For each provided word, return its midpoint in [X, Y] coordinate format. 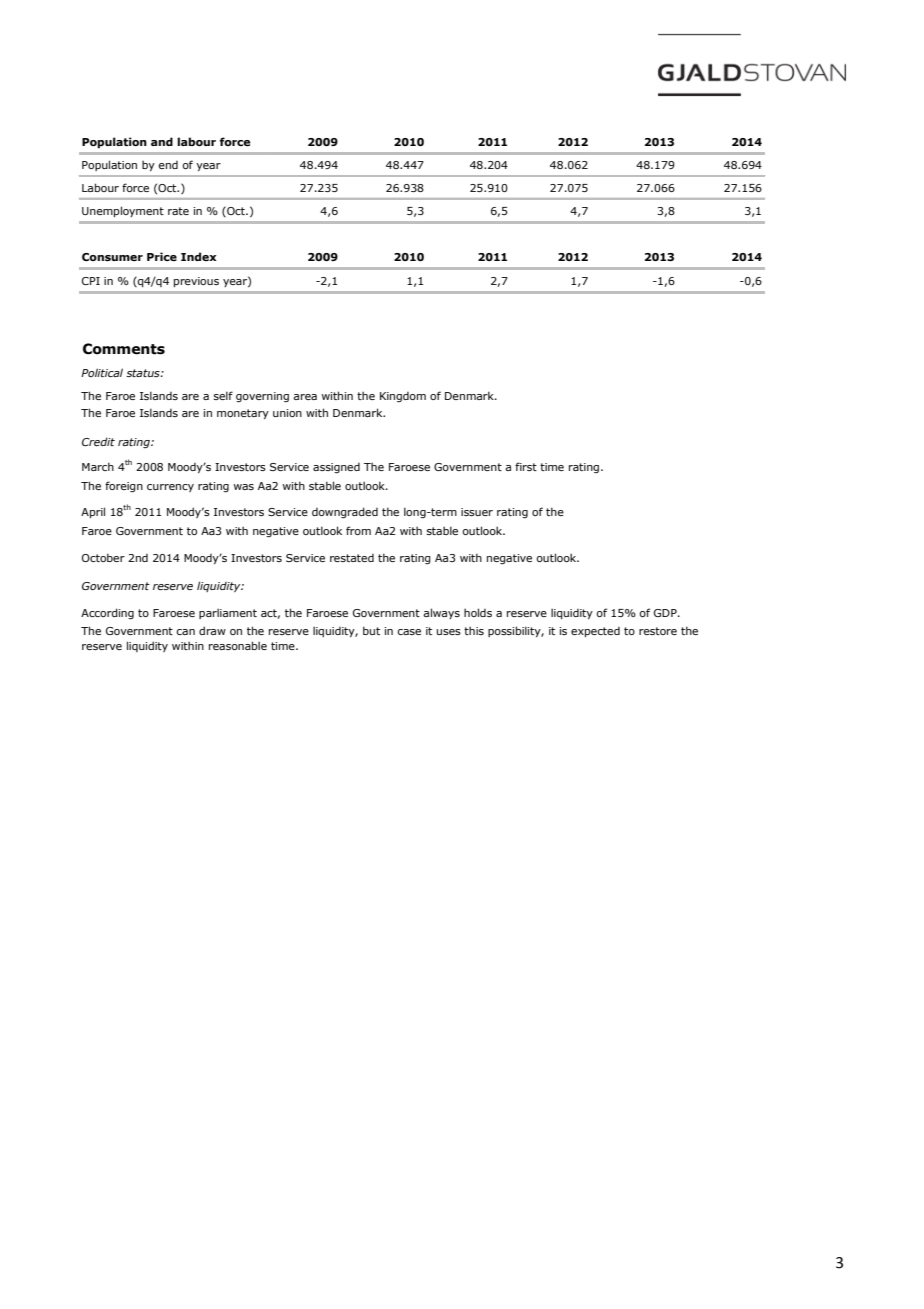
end [168, 165]
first [526, 466]
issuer [477, 512]
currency [170, 488]
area [305, 397]
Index [199, 256]
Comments [124, 349]
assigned [336, 468]
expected [595, 632]
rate [178, 211]
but [371, 630]
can [185, 632]
